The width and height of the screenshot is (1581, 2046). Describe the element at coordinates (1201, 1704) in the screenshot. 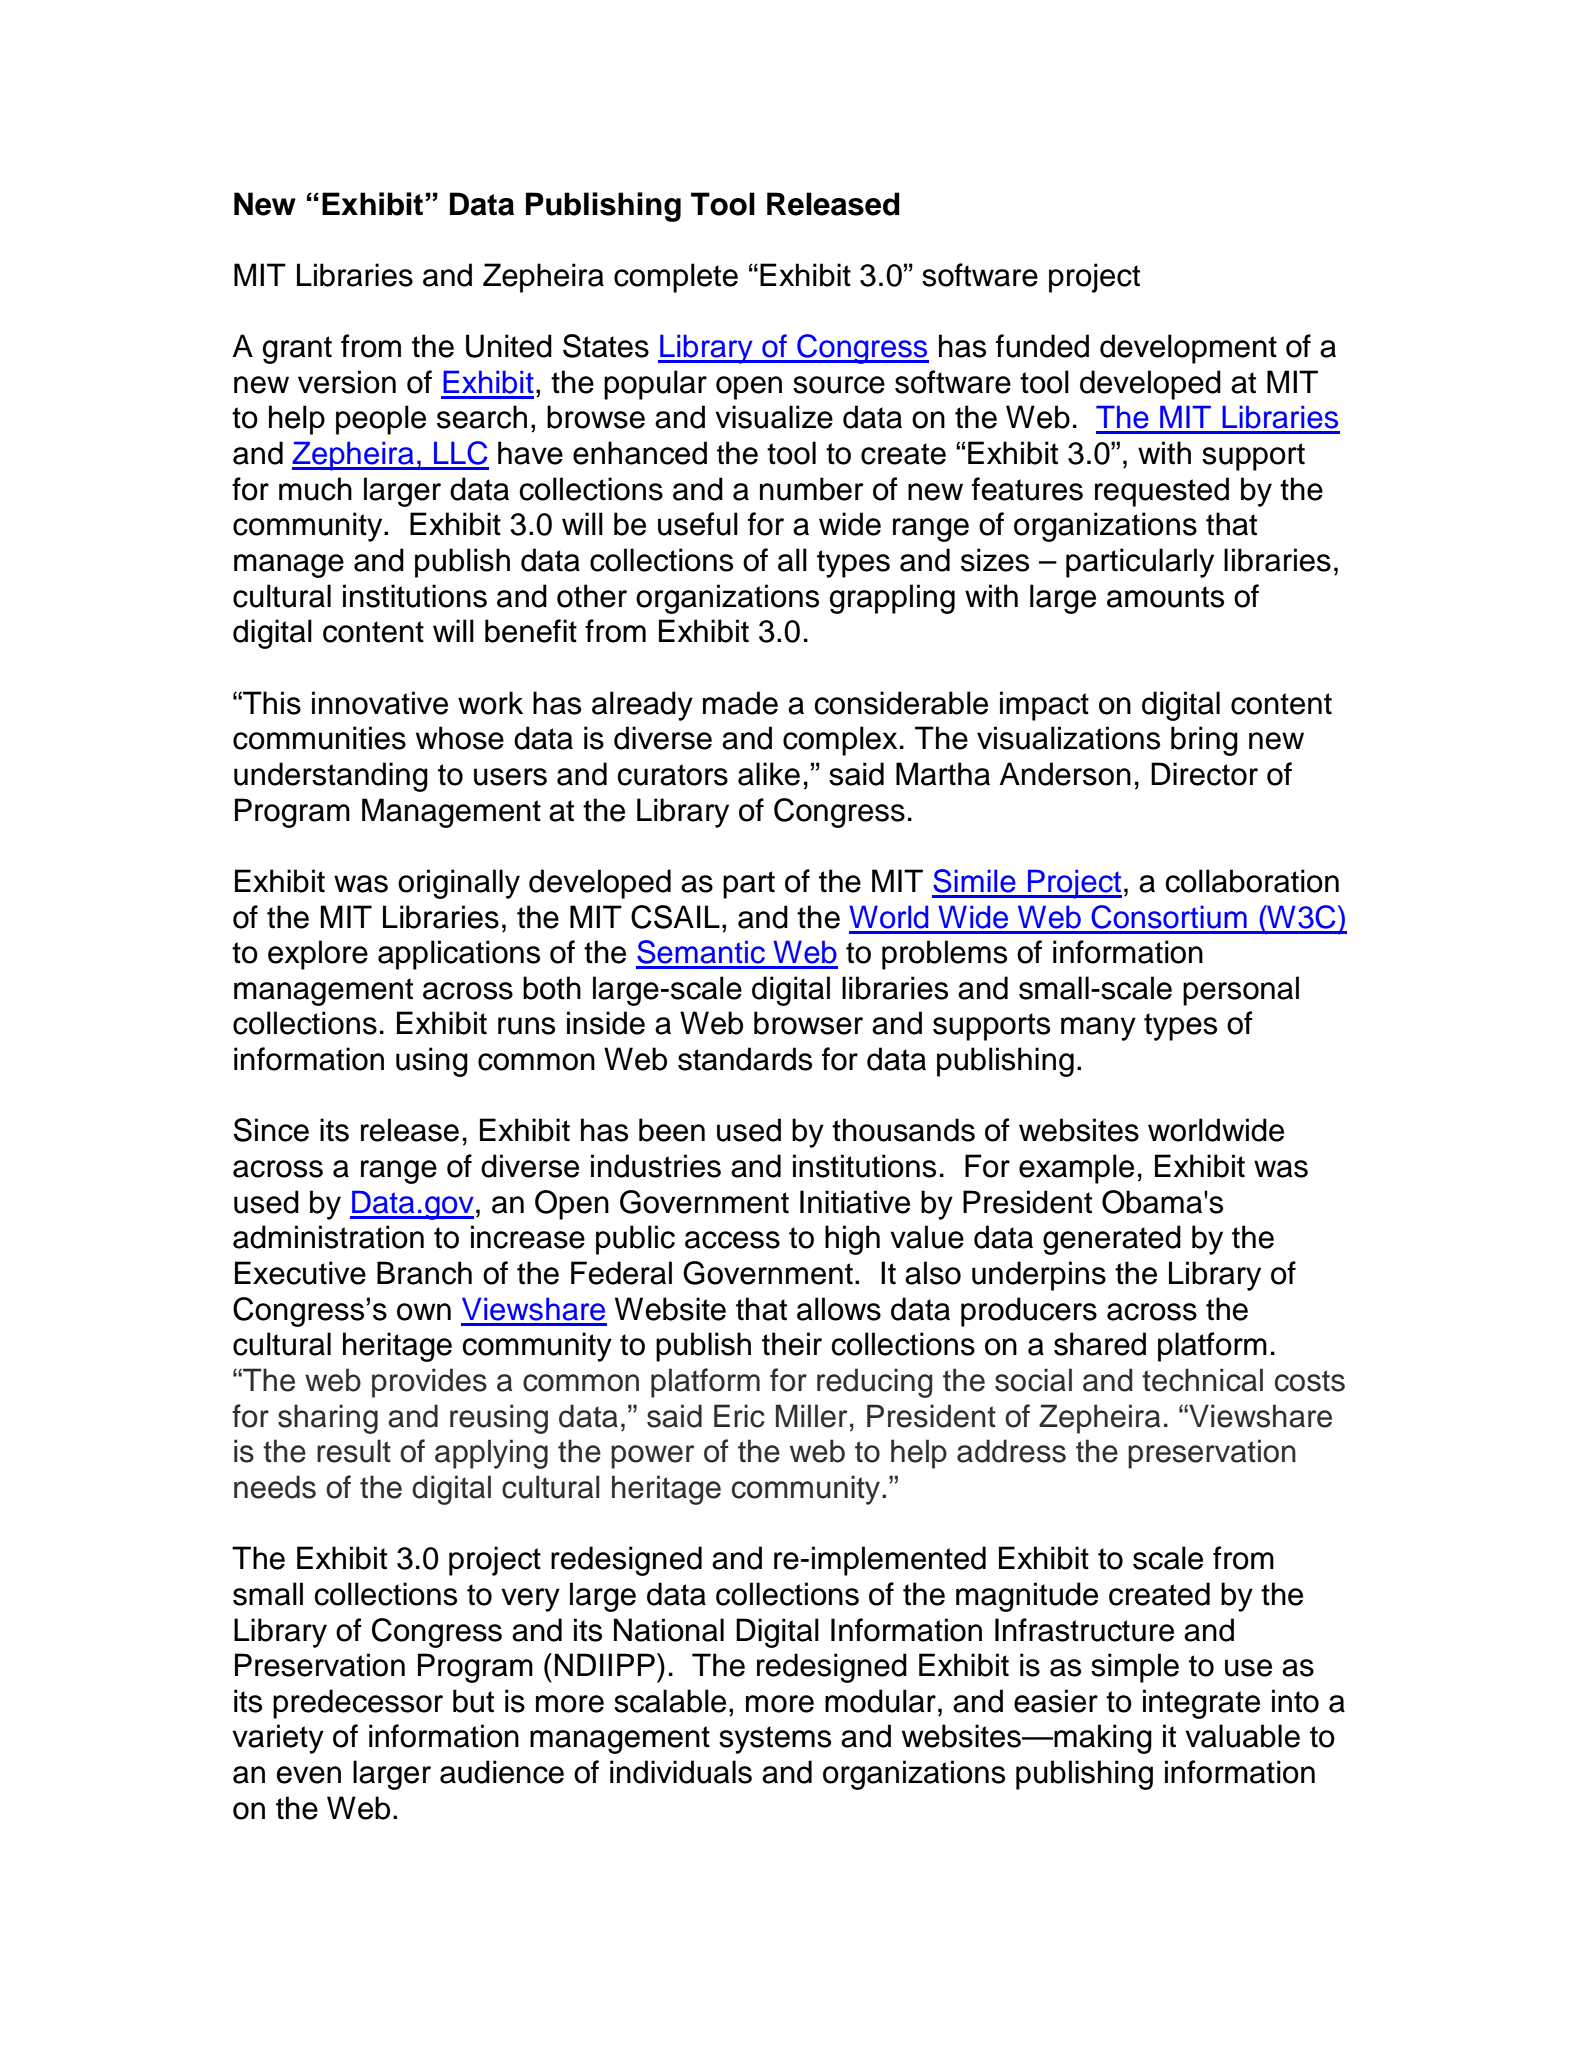

I see `integrate` at that location.
